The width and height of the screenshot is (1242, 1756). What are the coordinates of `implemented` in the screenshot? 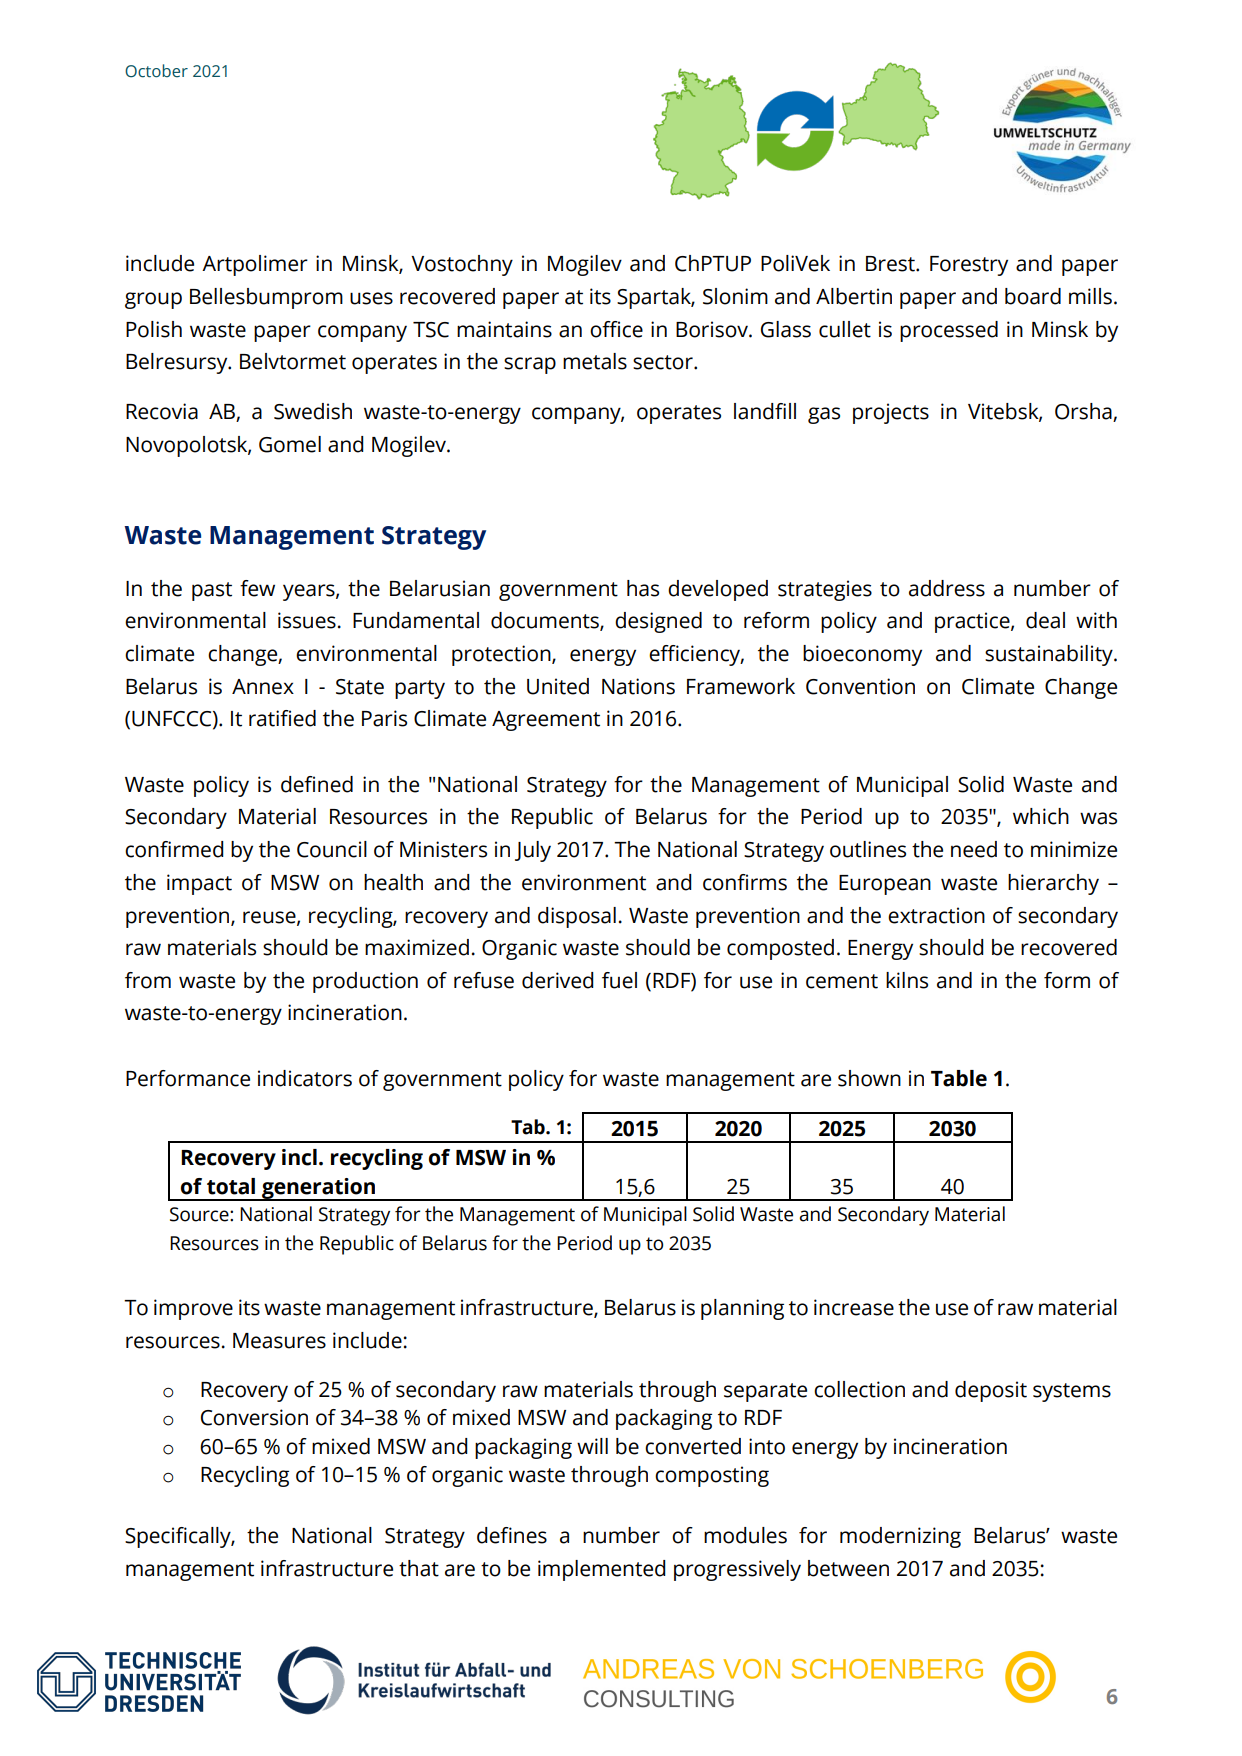 It's located at (602, 1570).
